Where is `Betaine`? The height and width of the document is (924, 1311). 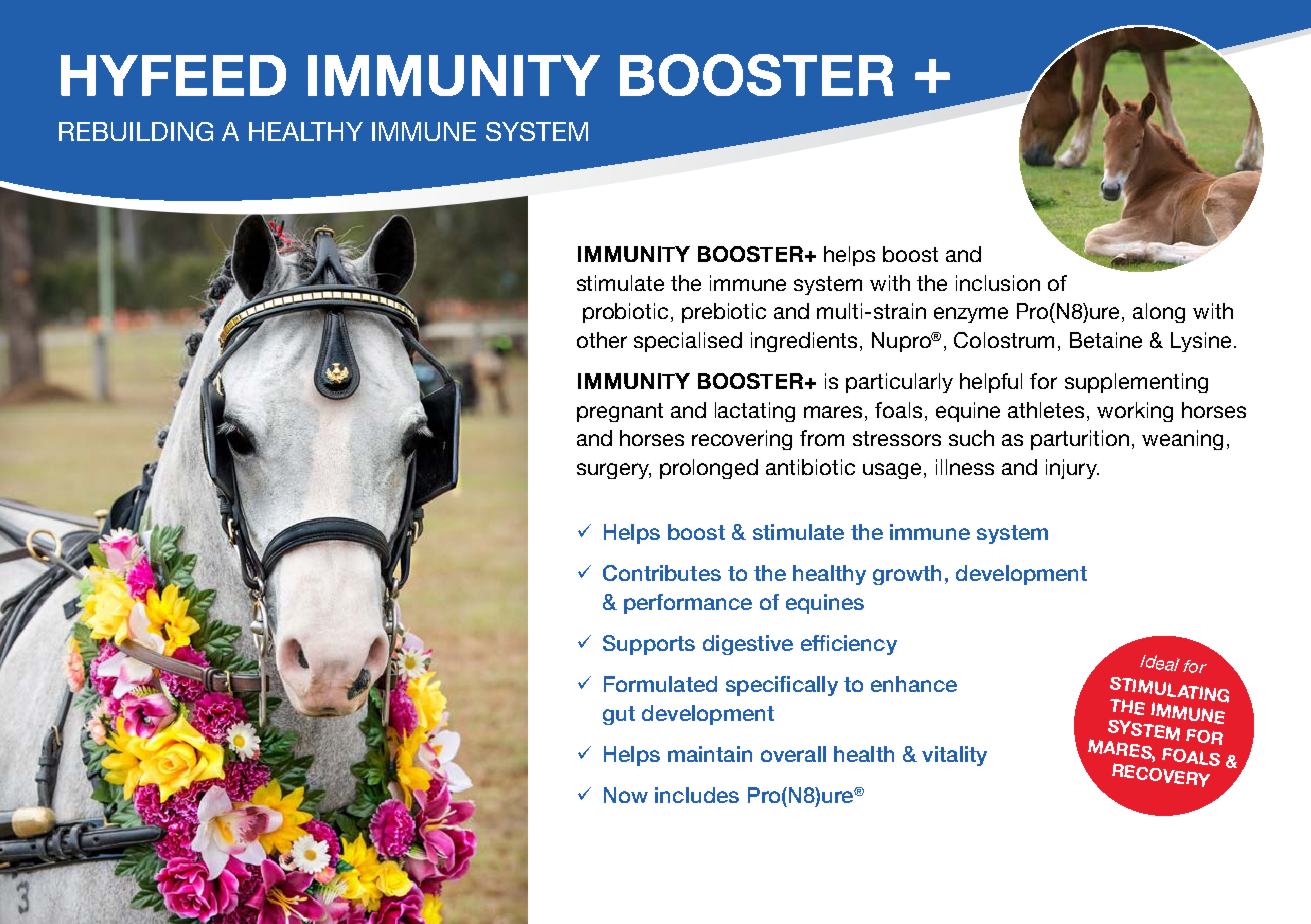 Betaine is located at coordinates (1106, 340).
